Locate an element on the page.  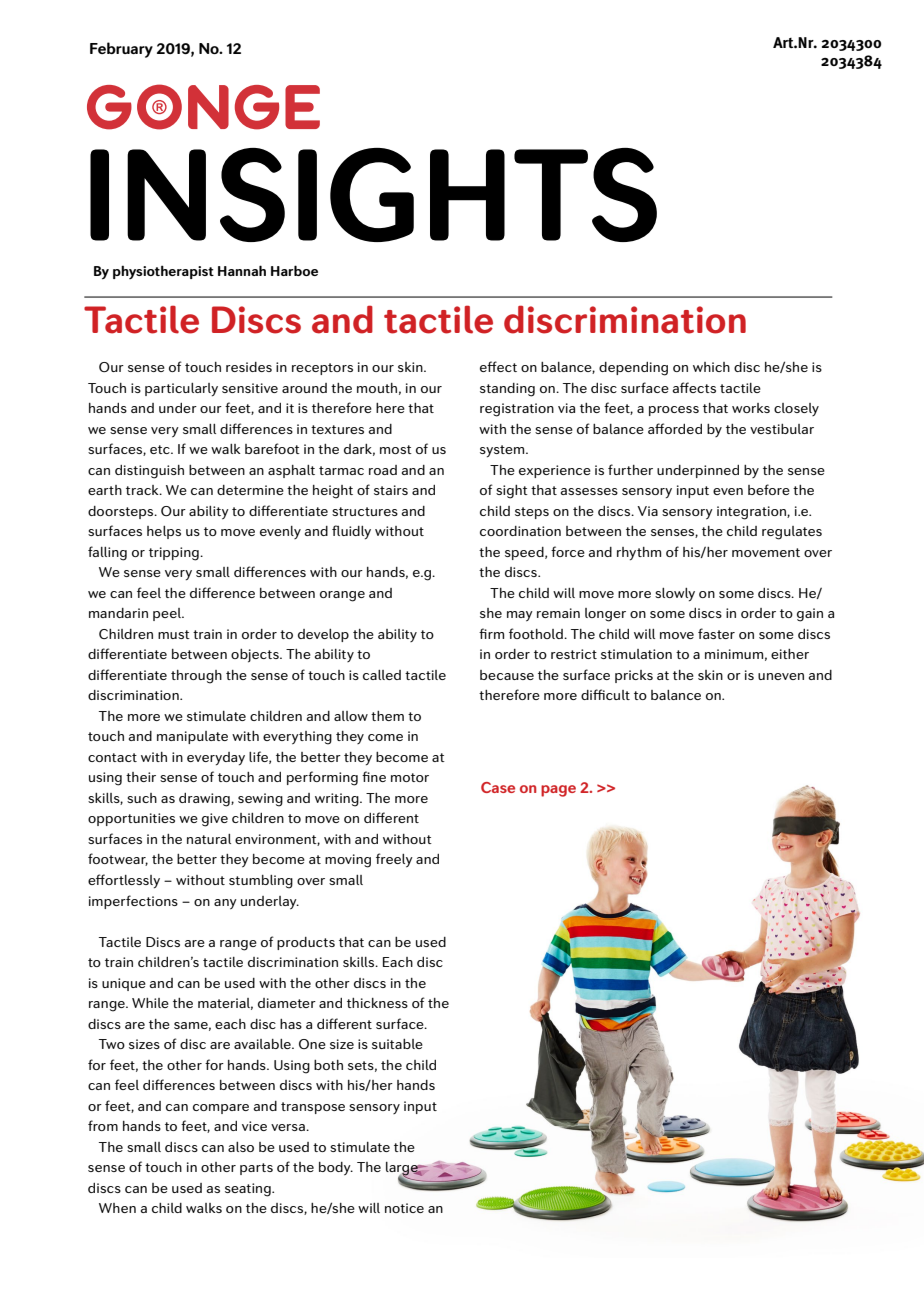
drawing is located at coordinates (205, 800).
